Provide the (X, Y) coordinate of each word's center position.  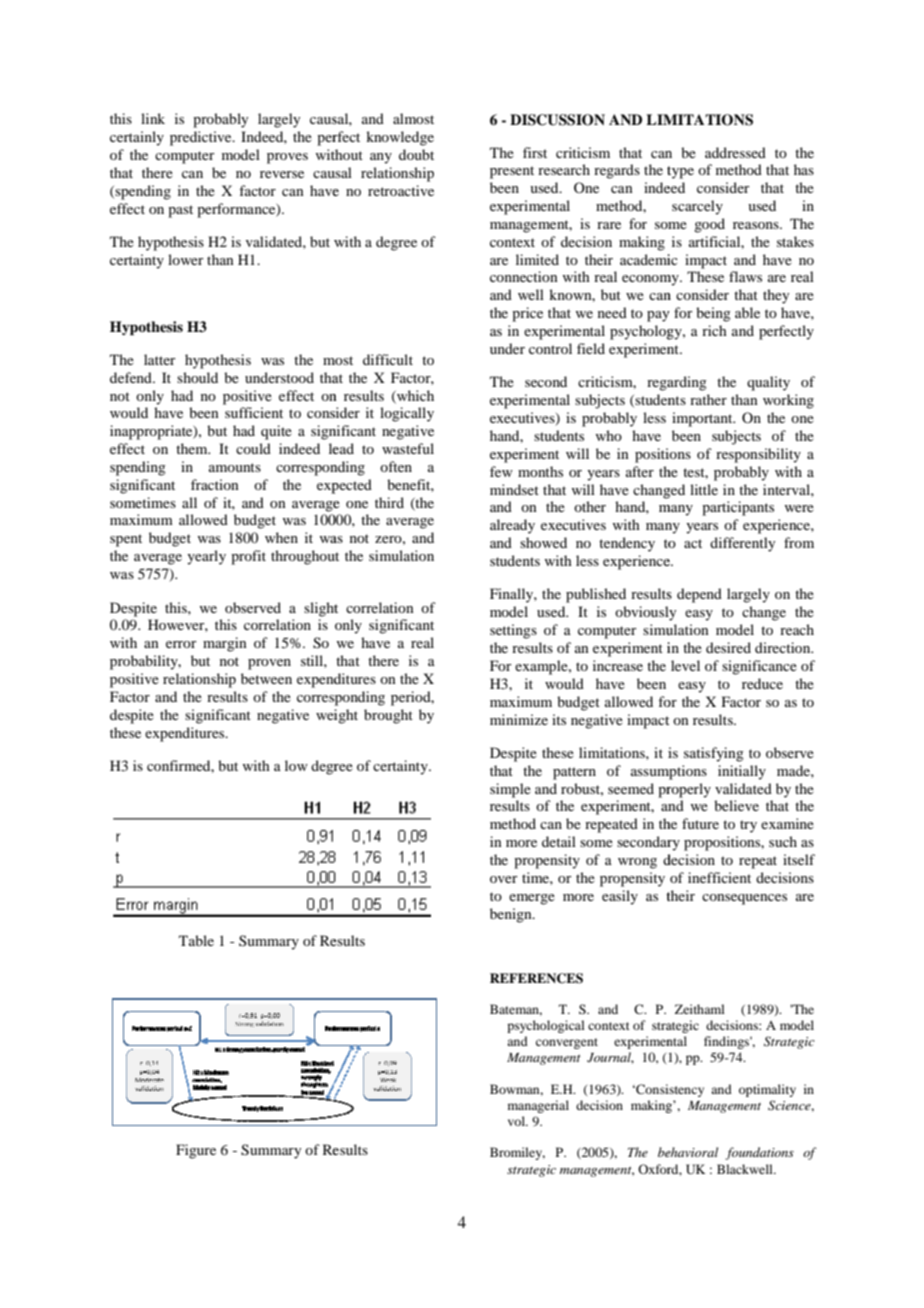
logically (407, 414)
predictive (202, 138)
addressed (735, 152)
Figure (196, 1151)
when (281, 537)
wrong (637, 863)
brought (388, 716)
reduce (762, 683)
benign (512, 915)
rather (708, 399)
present (512, 172)
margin (225, 644)
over (504, 879)
